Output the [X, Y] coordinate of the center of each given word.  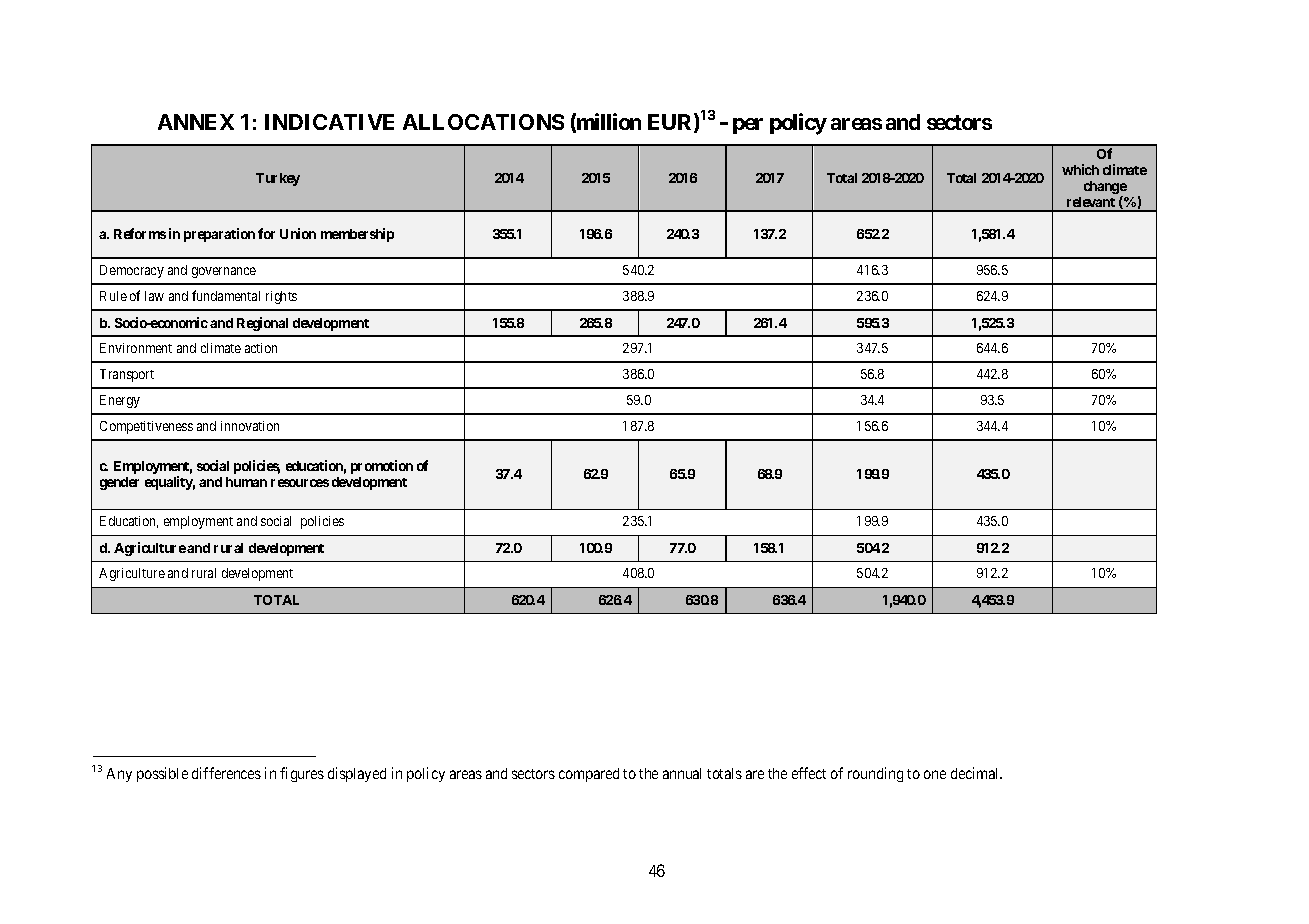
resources [300, 483]
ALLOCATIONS [483, 122]
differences [226, 773]
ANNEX [196, 122]
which [1080, 169]
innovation [250, 426]
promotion [382, 467]
